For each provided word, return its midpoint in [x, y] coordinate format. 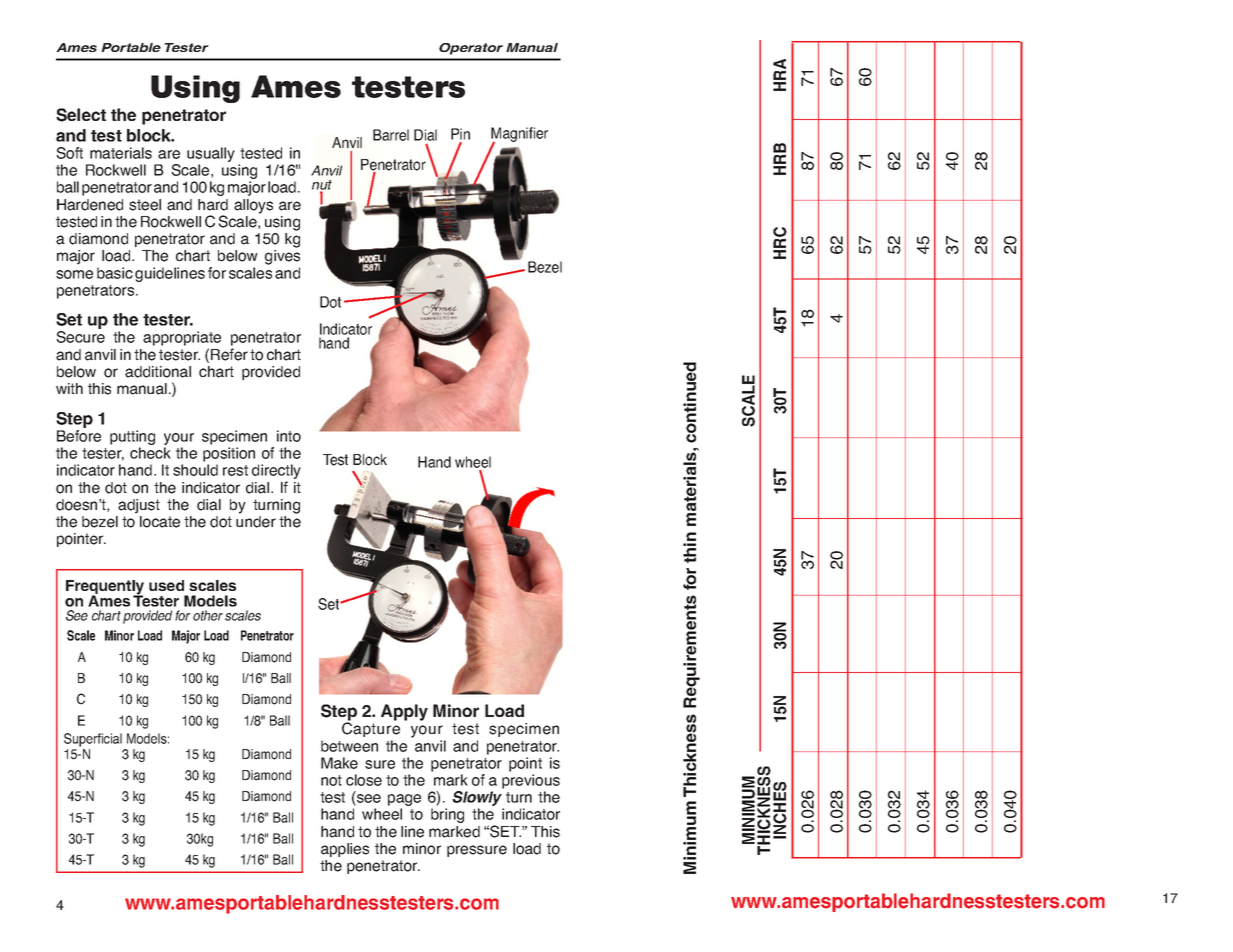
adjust [139, 506]
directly [276, 473]
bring [447, 815]
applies [345, 850]
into [289, 436]
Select [81, 115]
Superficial [93, 740]
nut [322, 186]
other [208, 615]
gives [282, 257]
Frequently [105, 588]
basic [115, 273]
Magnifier [519, 136]
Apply [404, 712]
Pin [460, 134]
